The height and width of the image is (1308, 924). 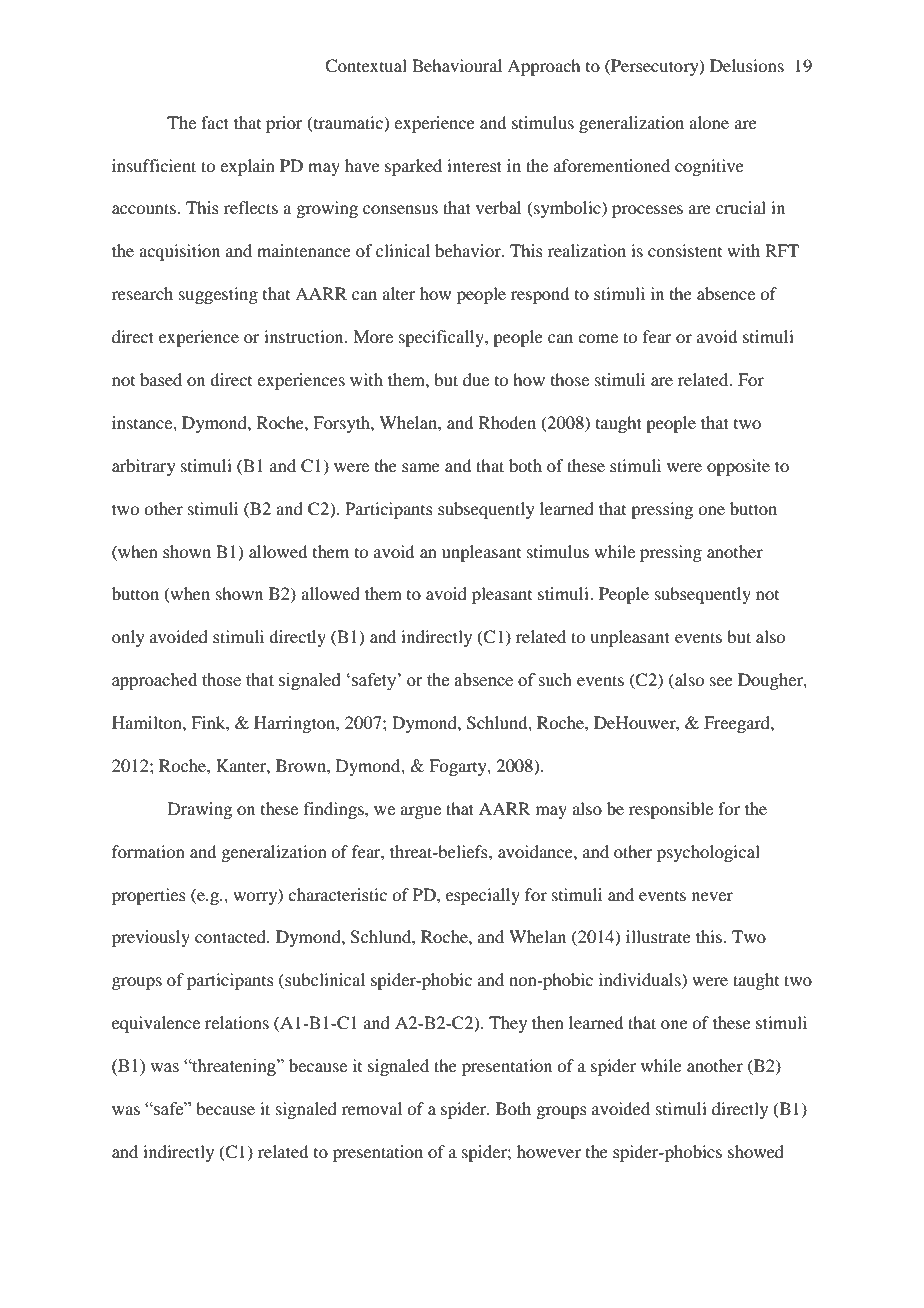 I want to click on see, so click(x=721, y=681).
